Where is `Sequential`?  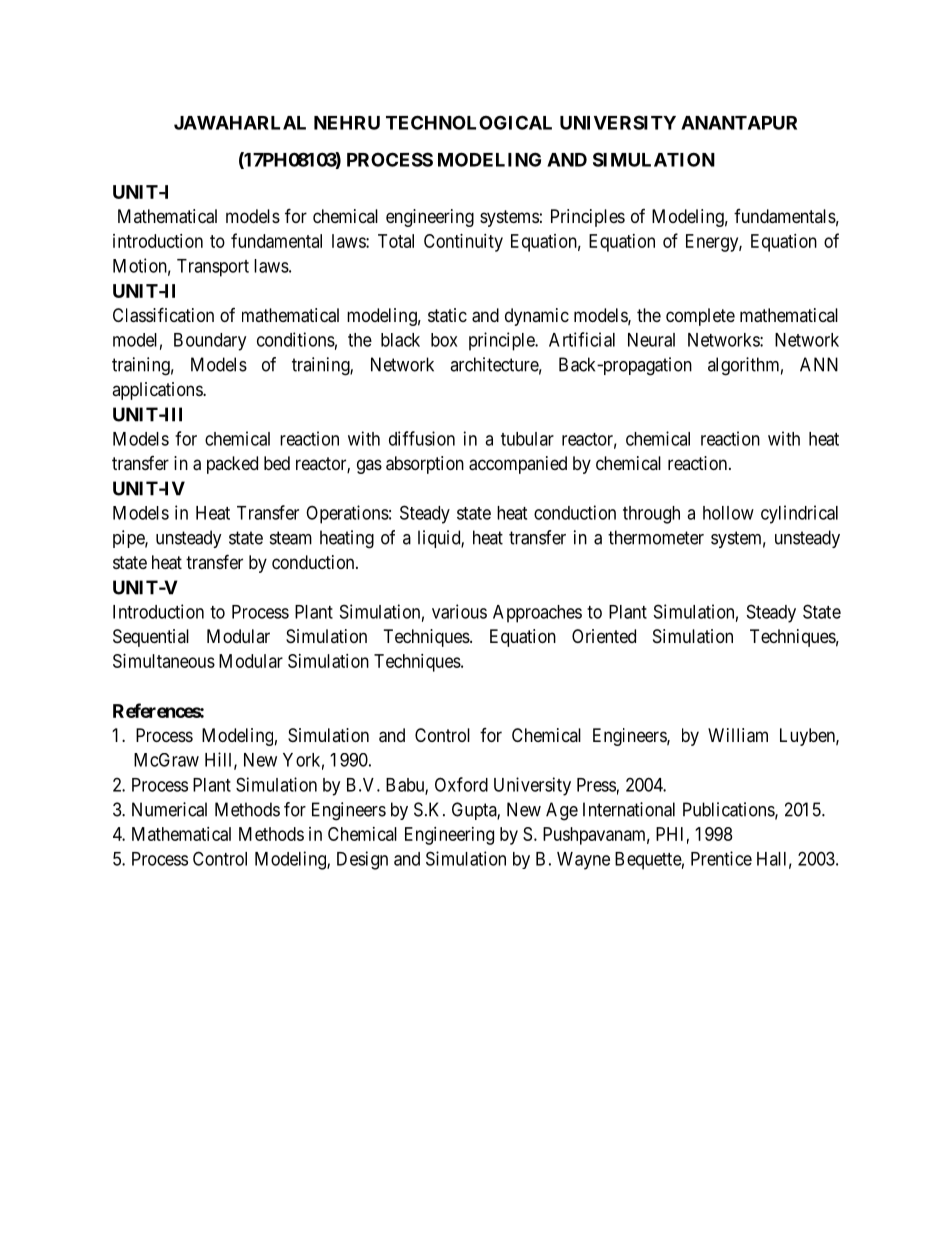 Sequential is located at coordinates (151, 638).
